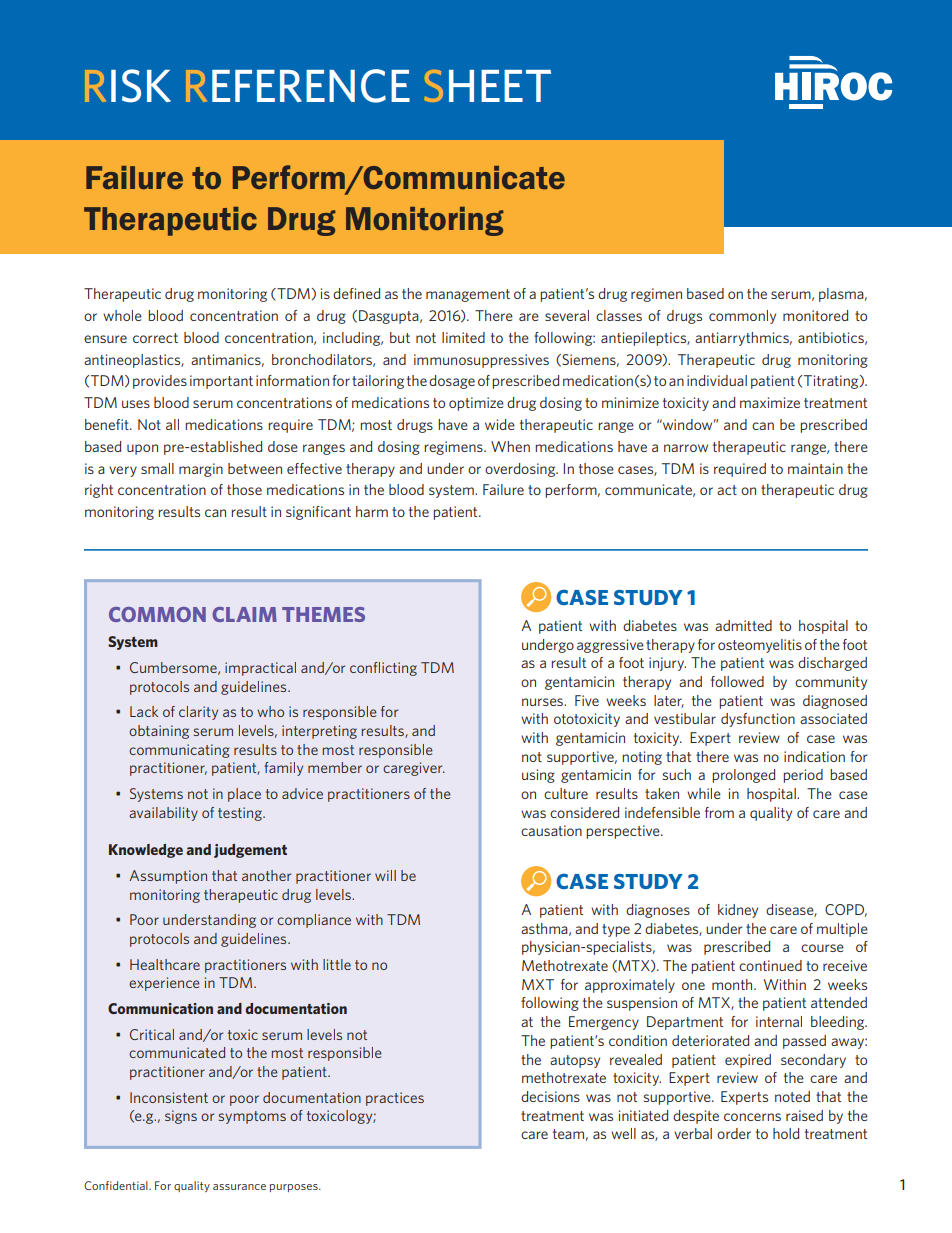 This screenshot has width=952, height=1233. What do you see at coordinates (815, 315) in the screenshot?
I see `monitored` at bounding box center [815, 315].
